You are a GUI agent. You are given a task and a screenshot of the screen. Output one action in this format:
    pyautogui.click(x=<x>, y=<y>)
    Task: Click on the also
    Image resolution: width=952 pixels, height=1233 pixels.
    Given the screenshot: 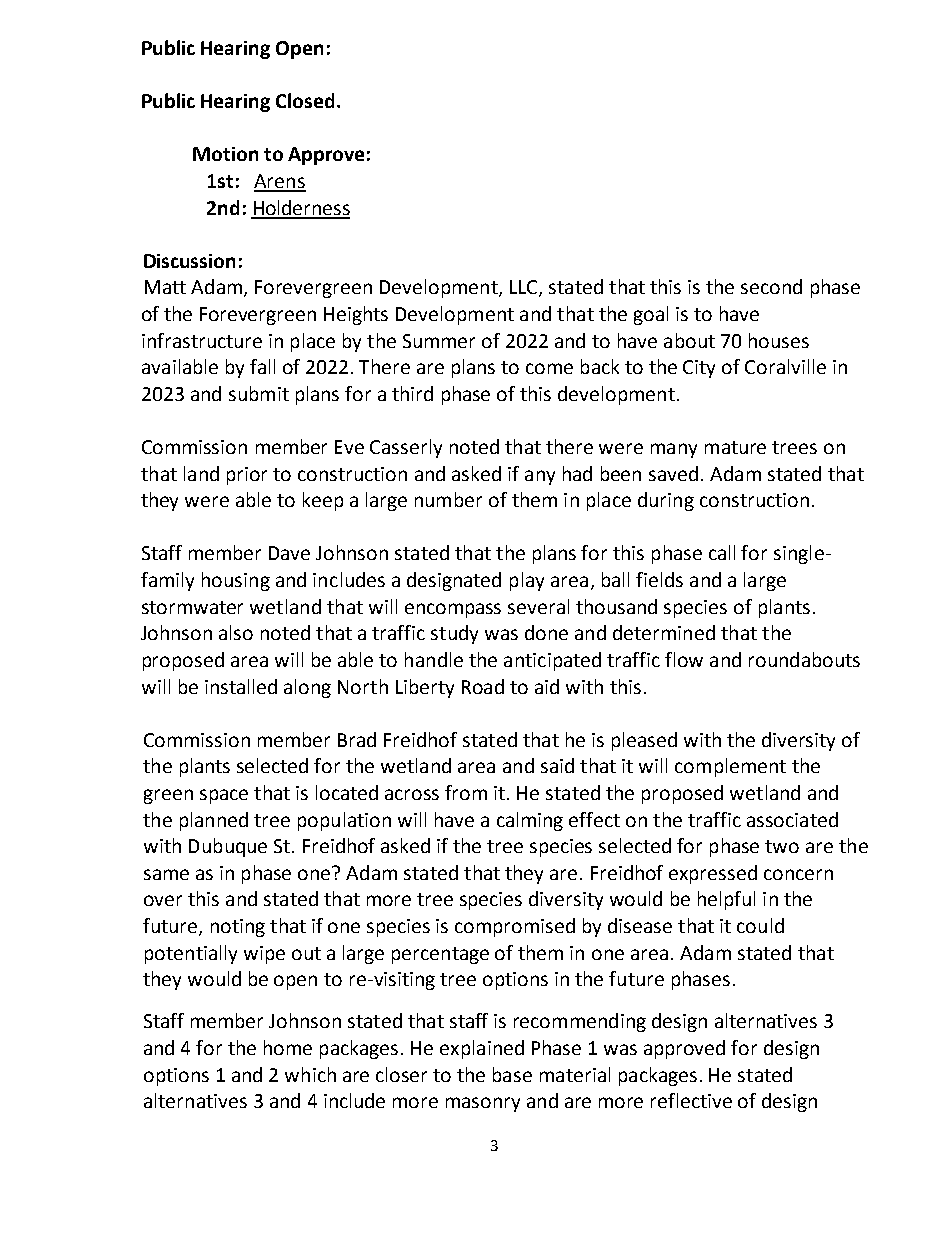 What is the action you would take?
    pyautogui.click(x=236, y=632)
